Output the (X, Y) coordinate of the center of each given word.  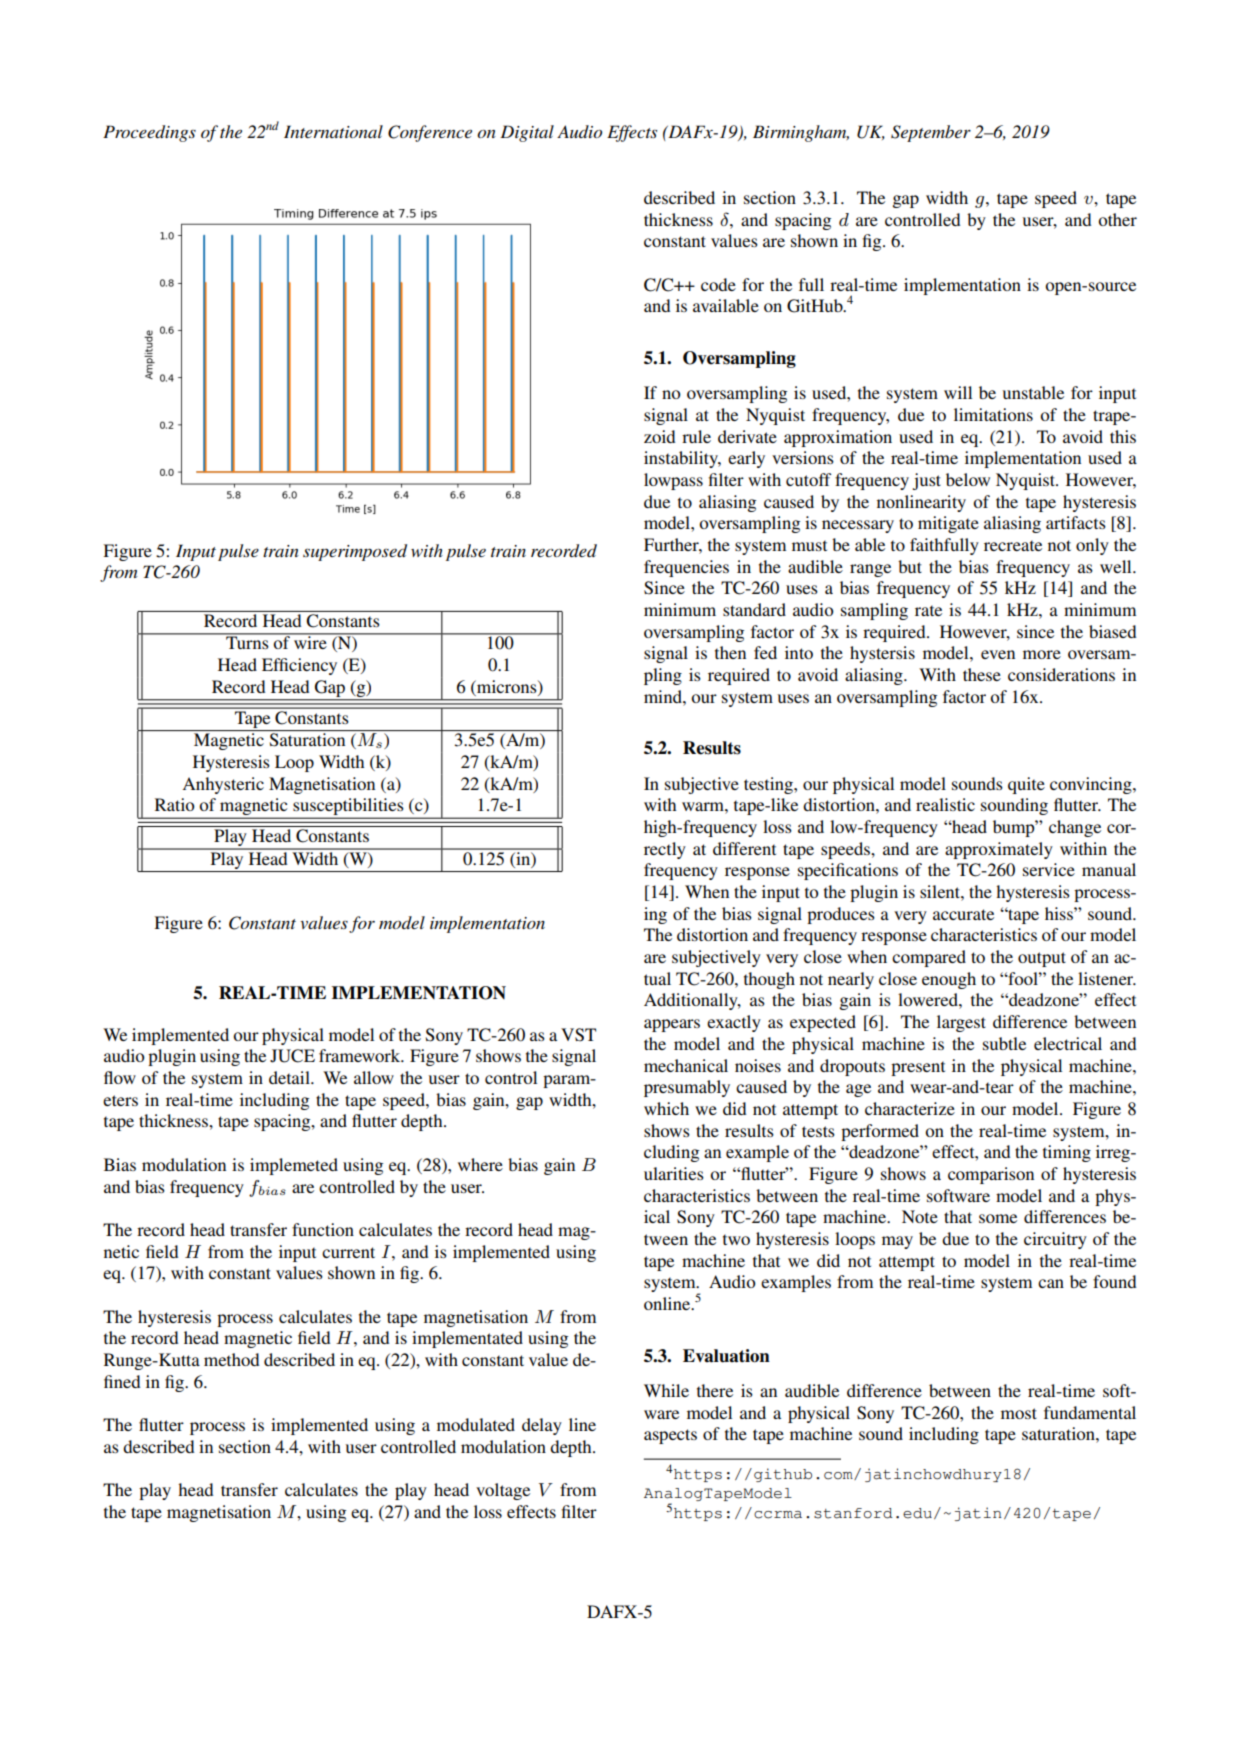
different (744, 848)
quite (1026, 785)
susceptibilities (348, 808)
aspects (670, 1436)
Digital (527, 133)
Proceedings (149, 133)
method (232, 1359)
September (931, 133)
